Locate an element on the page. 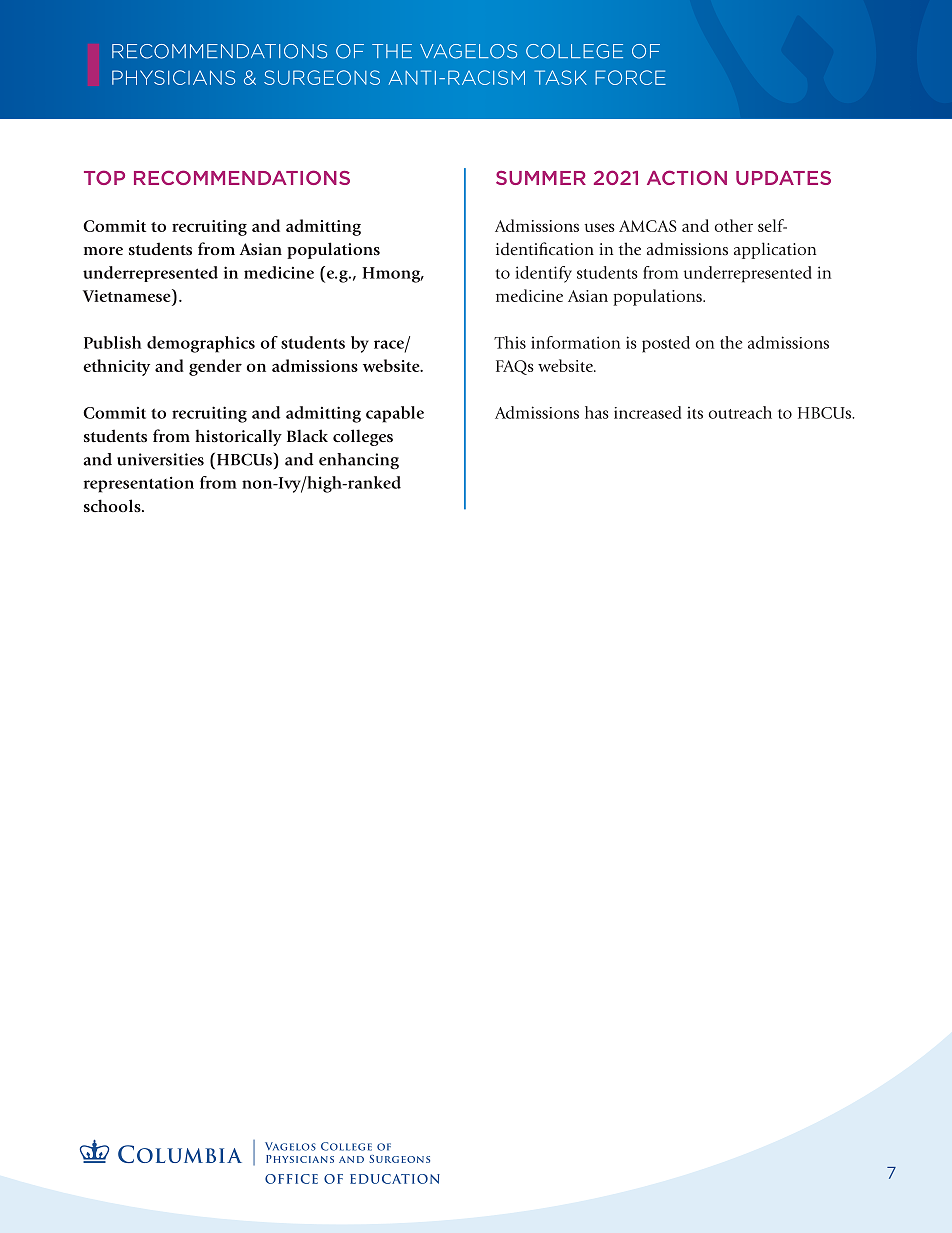 The width and height of the image is (952, 1233). enhancing is located at coordinates (359, 461).
